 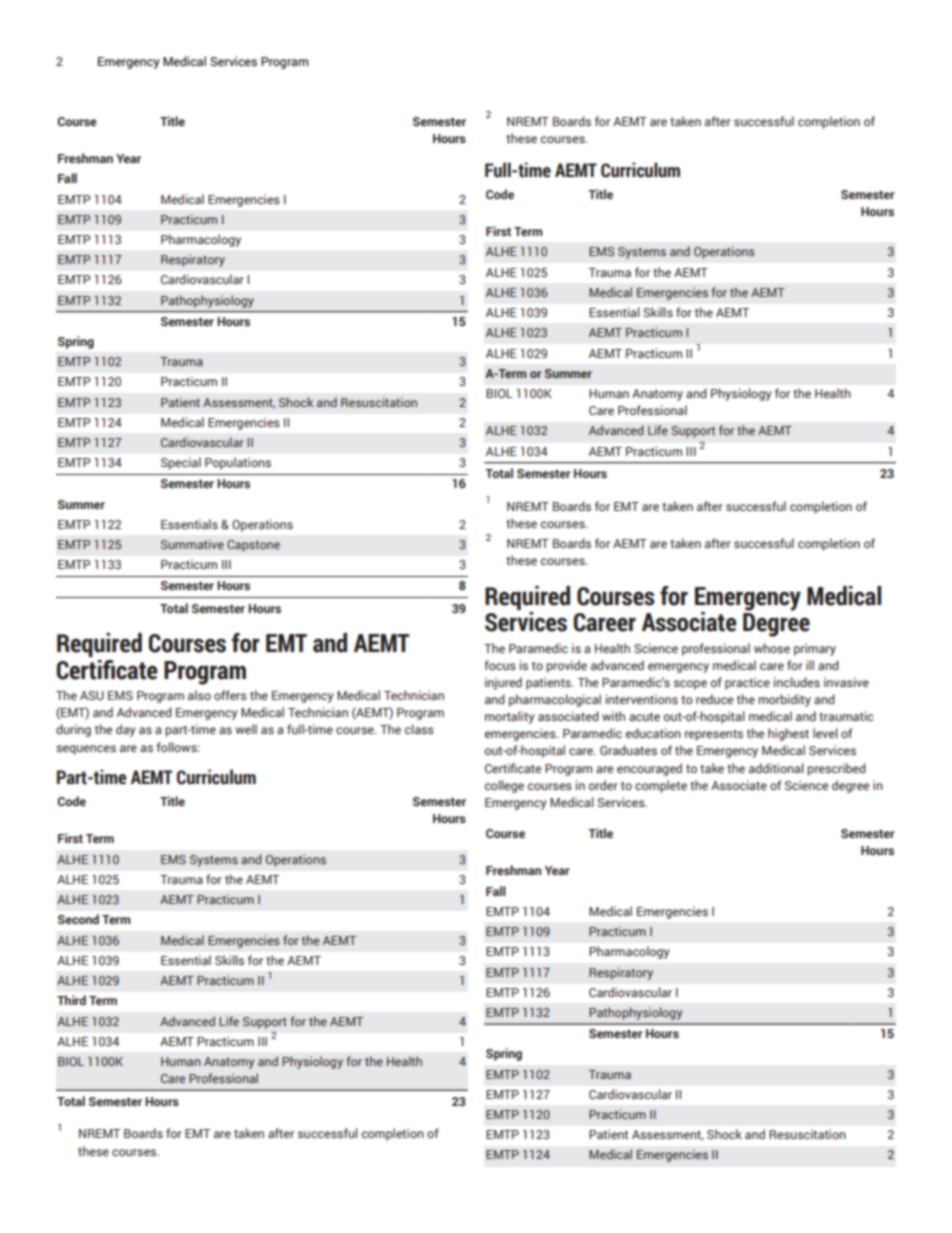 What do you see at coordinates (661, 786) in the screenshot?
I see `complete` at bounding box center [661, 786].
